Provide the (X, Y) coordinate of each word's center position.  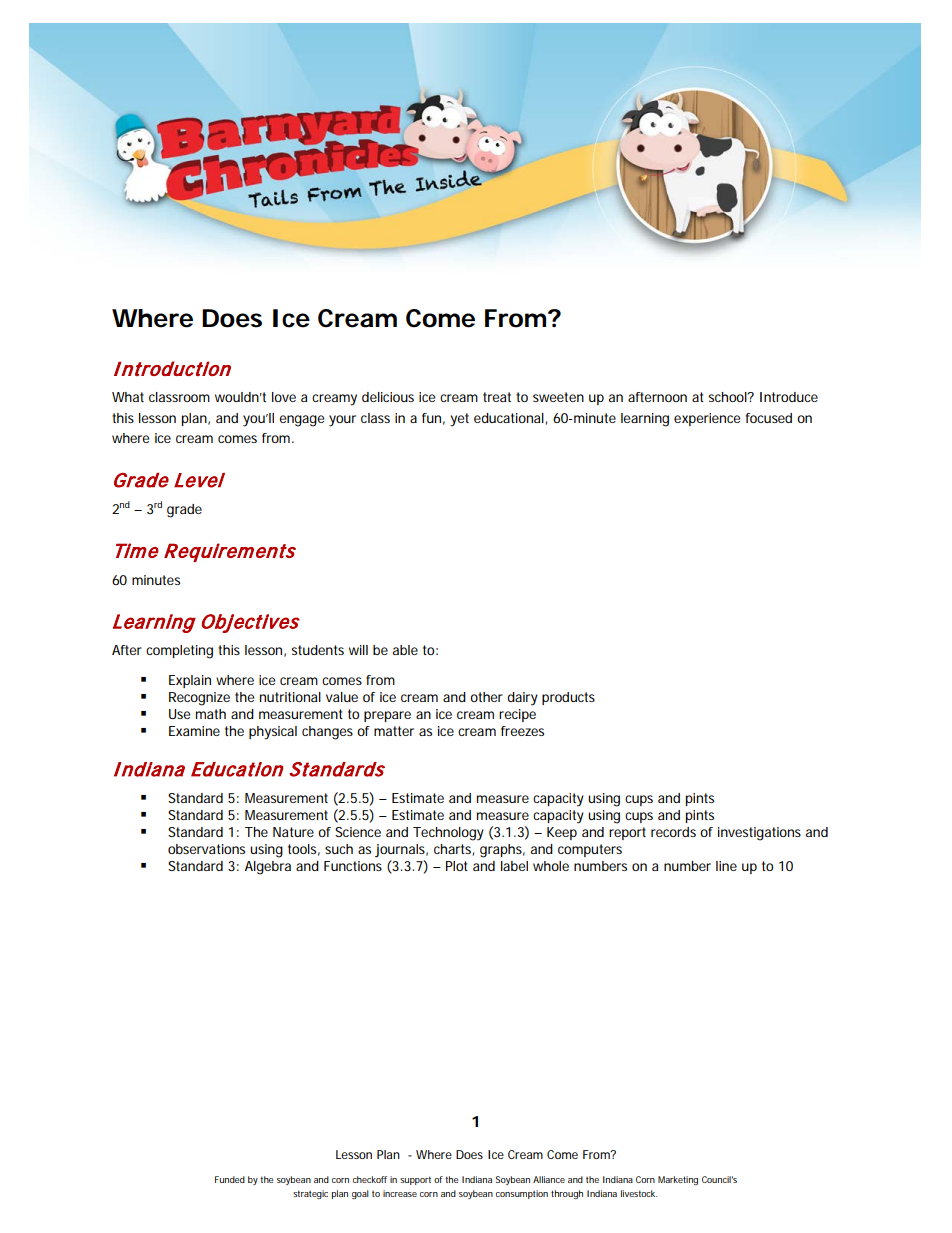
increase (400, 1193)
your (342, 421)
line (726, 866)
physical (273, 733)
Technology (448, 834)
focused (769, 418)
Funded (230, 1179)
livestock (639, 1193)
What (128, 397)
